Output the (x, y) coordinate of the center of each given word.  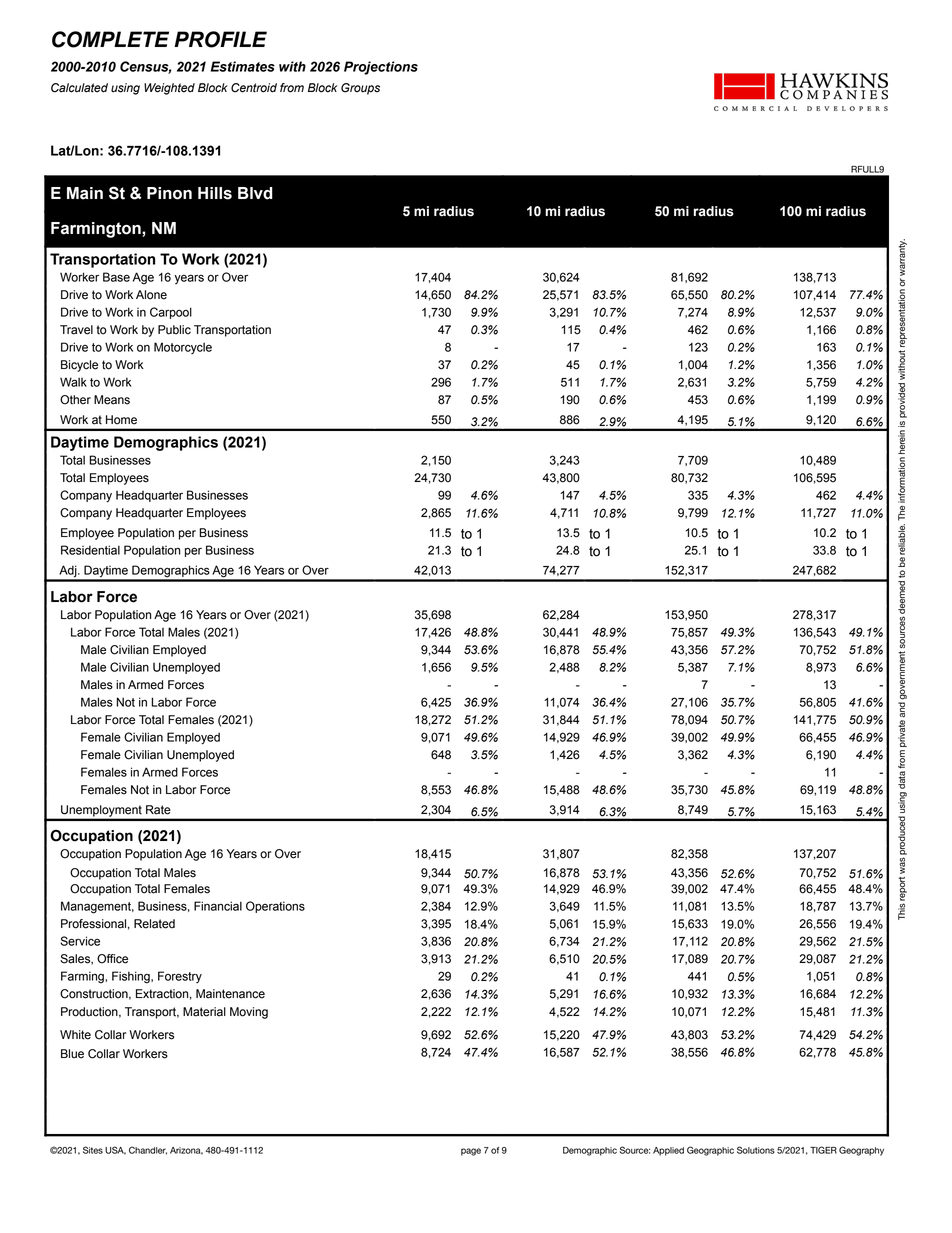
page (471, 1152)
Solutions (756, 1150)
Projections (381, 68)
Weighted (169, 89)
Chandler (148, 1150)
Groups (360, 89)
